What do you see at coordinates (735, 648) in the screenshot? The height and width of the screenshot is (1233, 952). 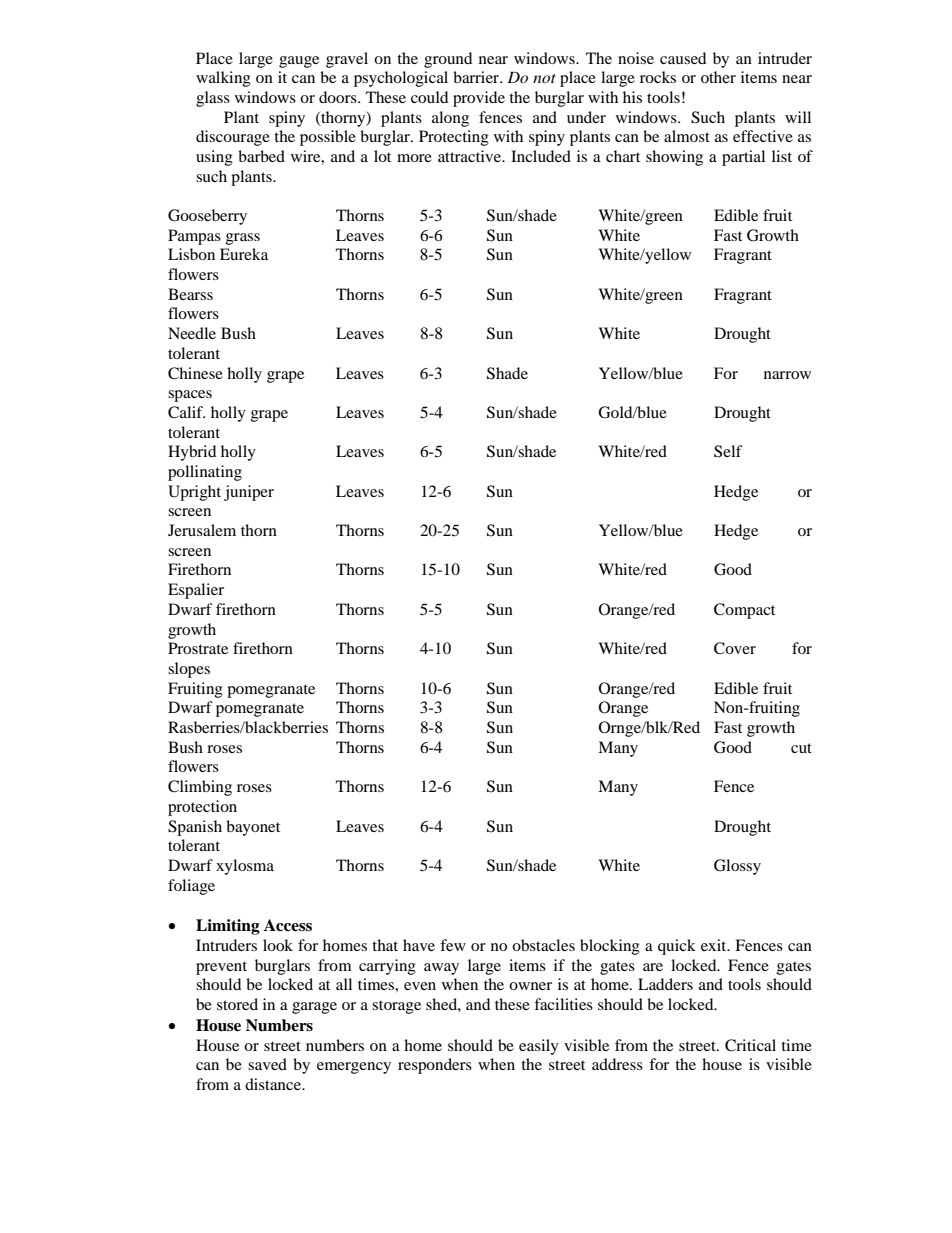 I see `Cover` at bounding box center [735, 648].
